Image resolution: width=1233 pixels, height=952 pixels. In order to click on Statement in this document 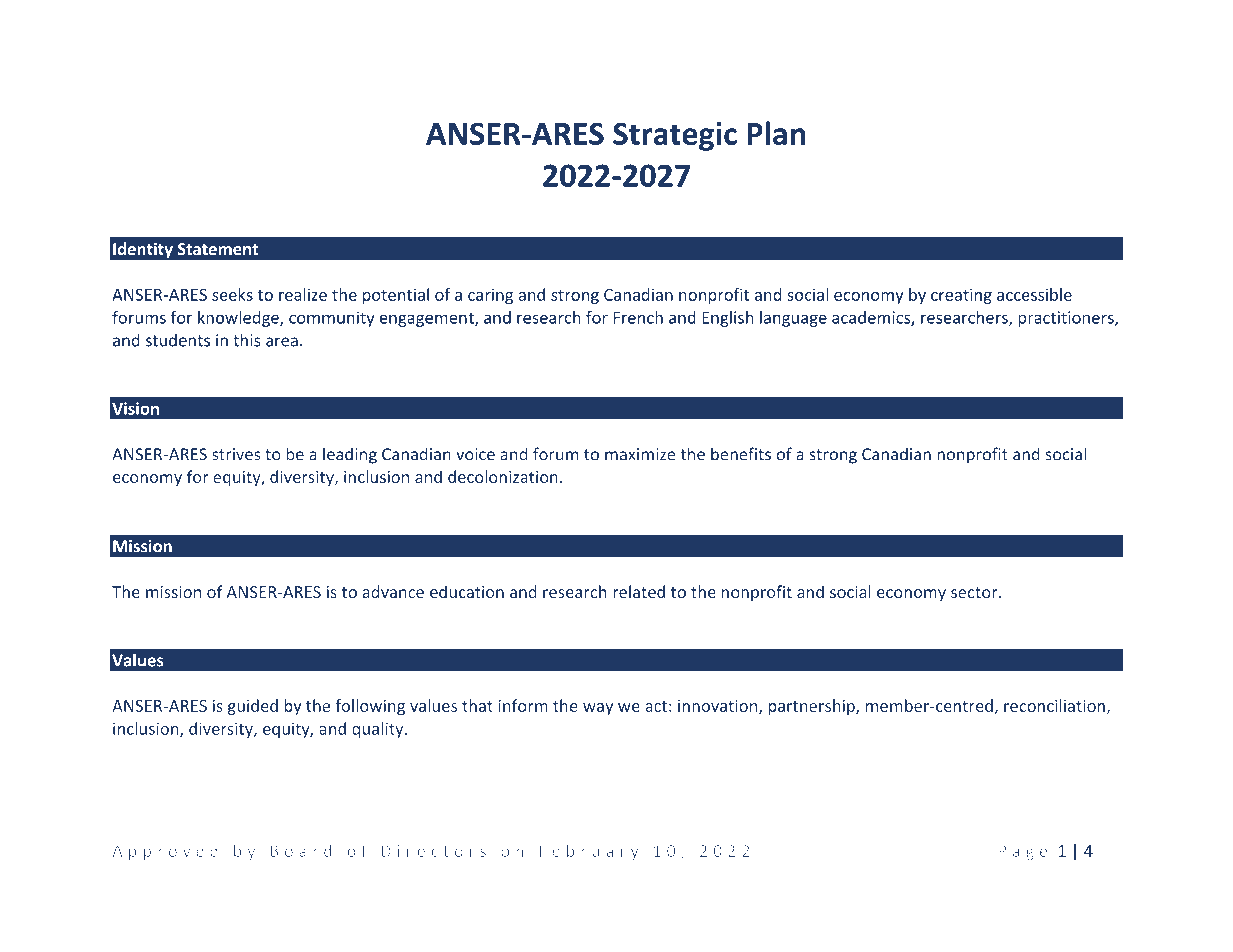, I will do `click(218, 249)`.
